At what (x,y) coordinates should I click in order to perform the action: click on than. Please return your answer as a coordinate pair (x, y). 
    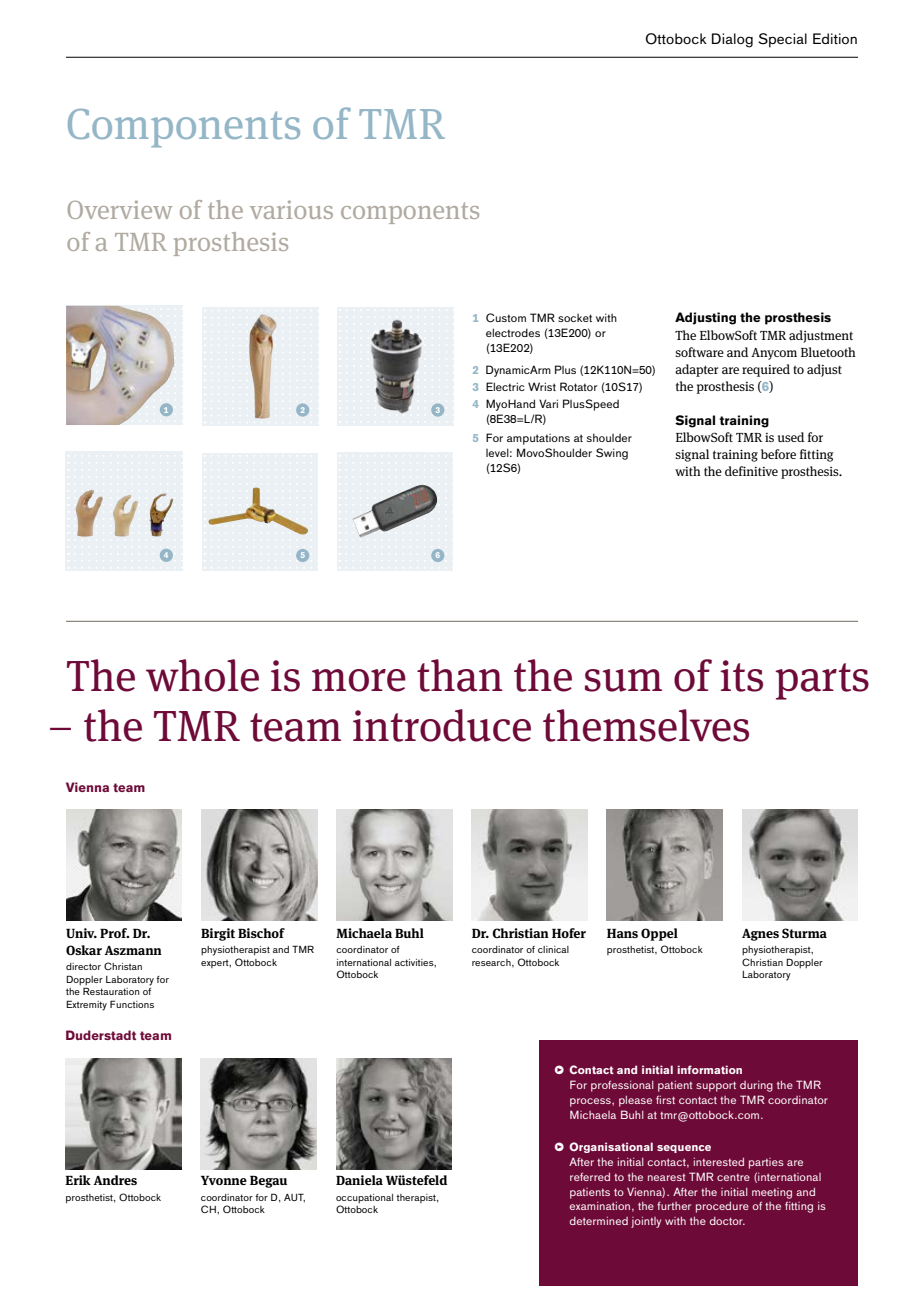
    Looking at the image, I should click on (460, 675).
